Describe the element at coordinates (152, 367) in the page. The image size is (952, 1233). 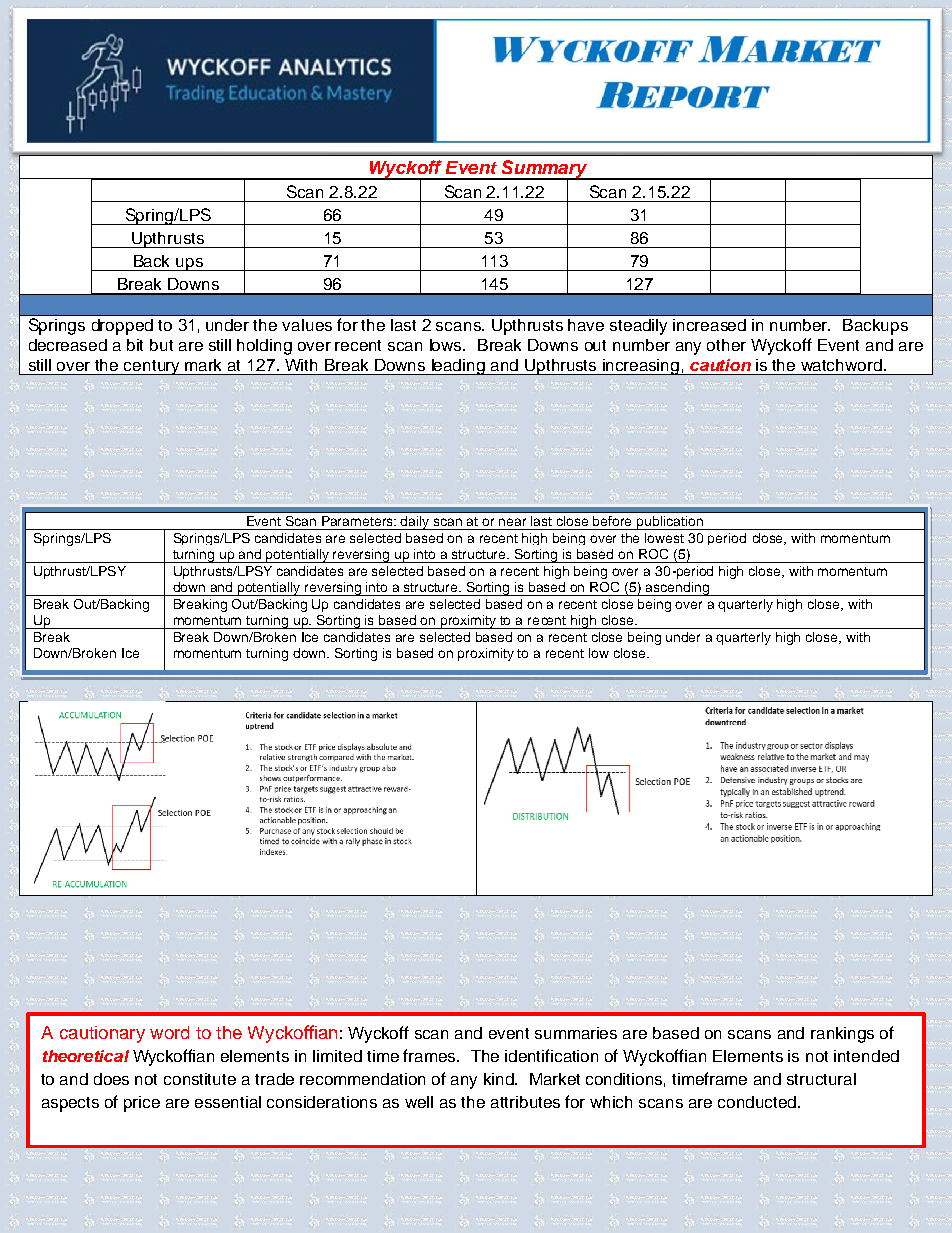
I see `century` at that location.
